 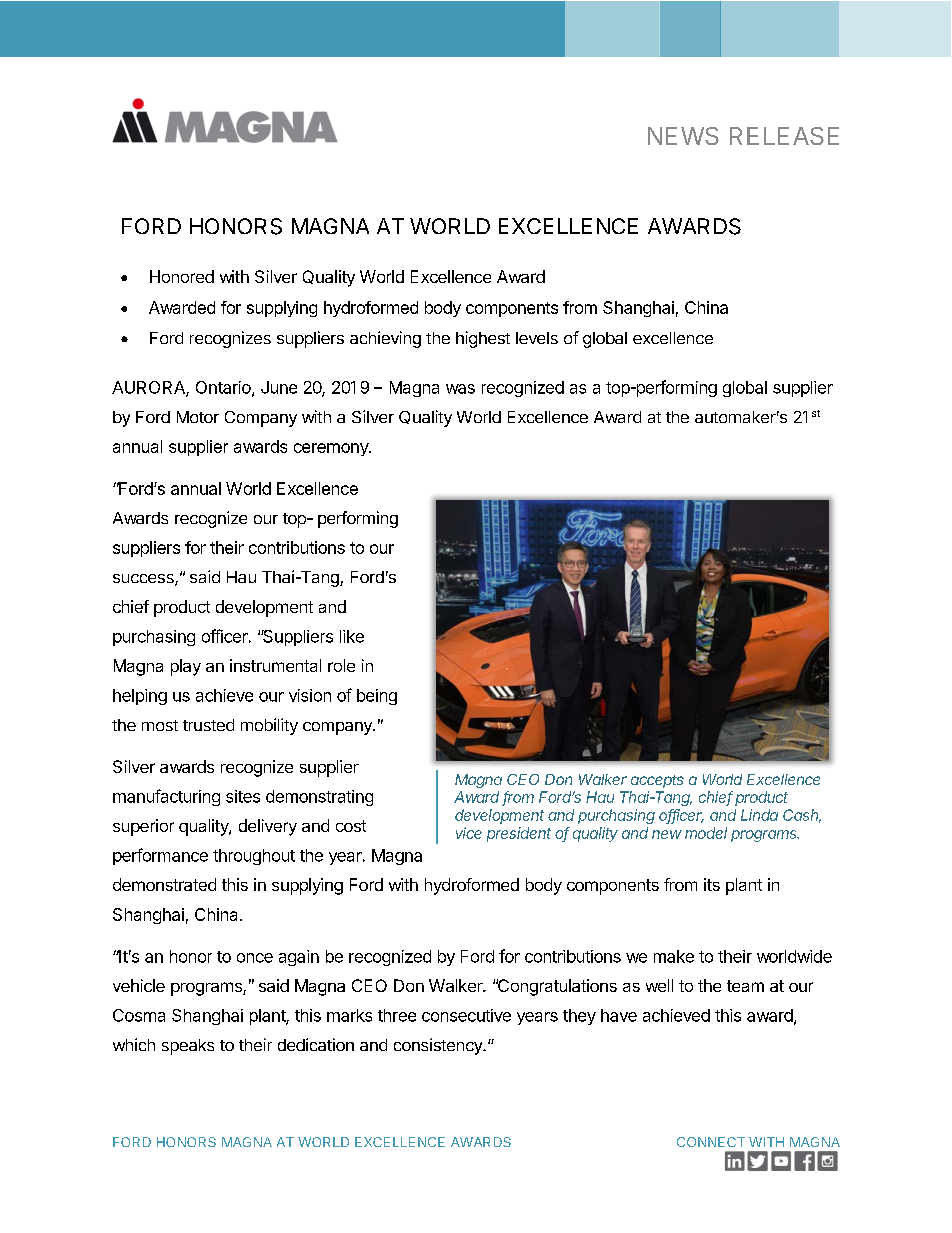 What do you see at coordinates (188, 1047) in the screenshot?
I see `speaks` at bounding box center [188, 1047].
